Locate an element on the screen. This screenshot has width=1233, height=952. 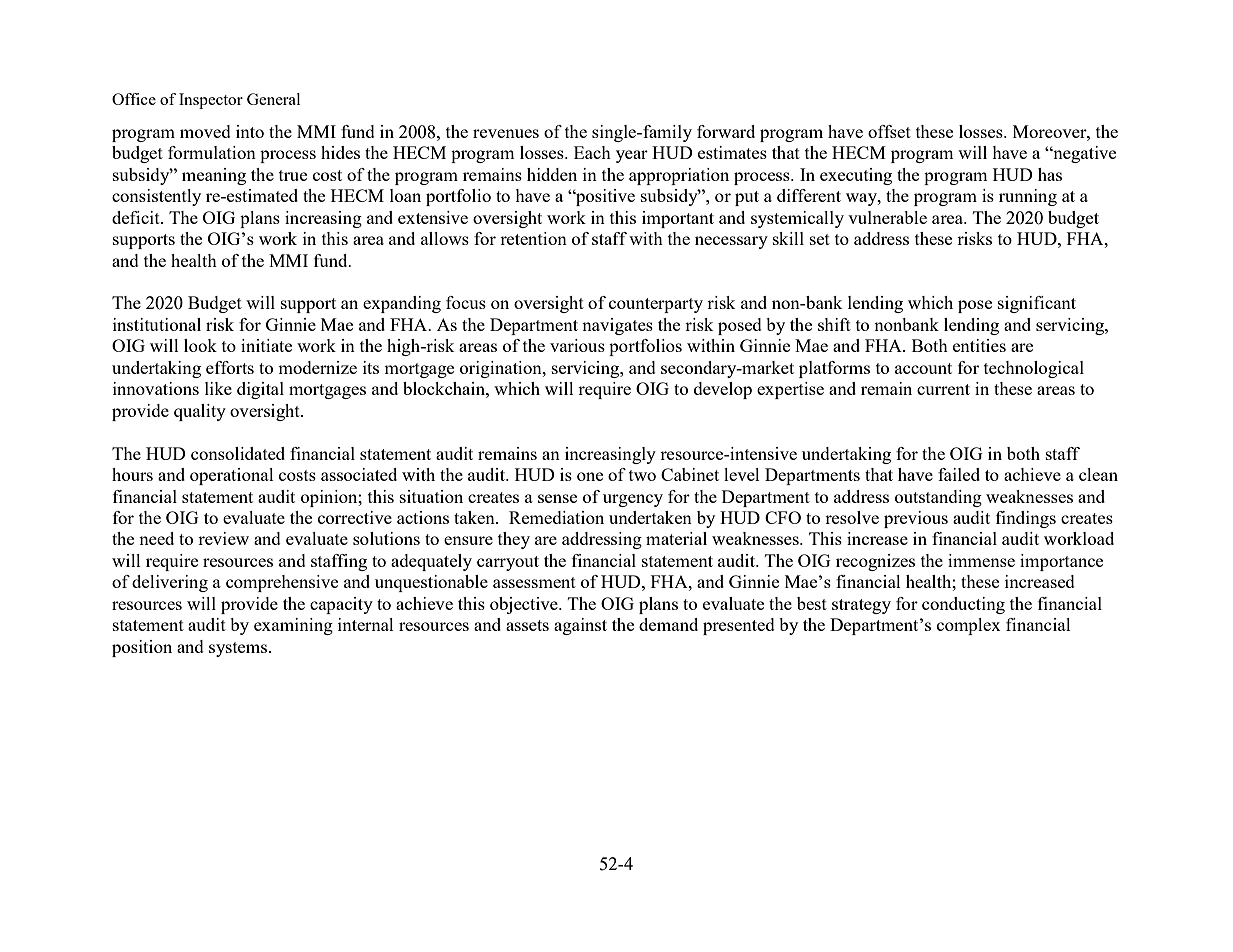
retention is located at coordinates (533, 238).
